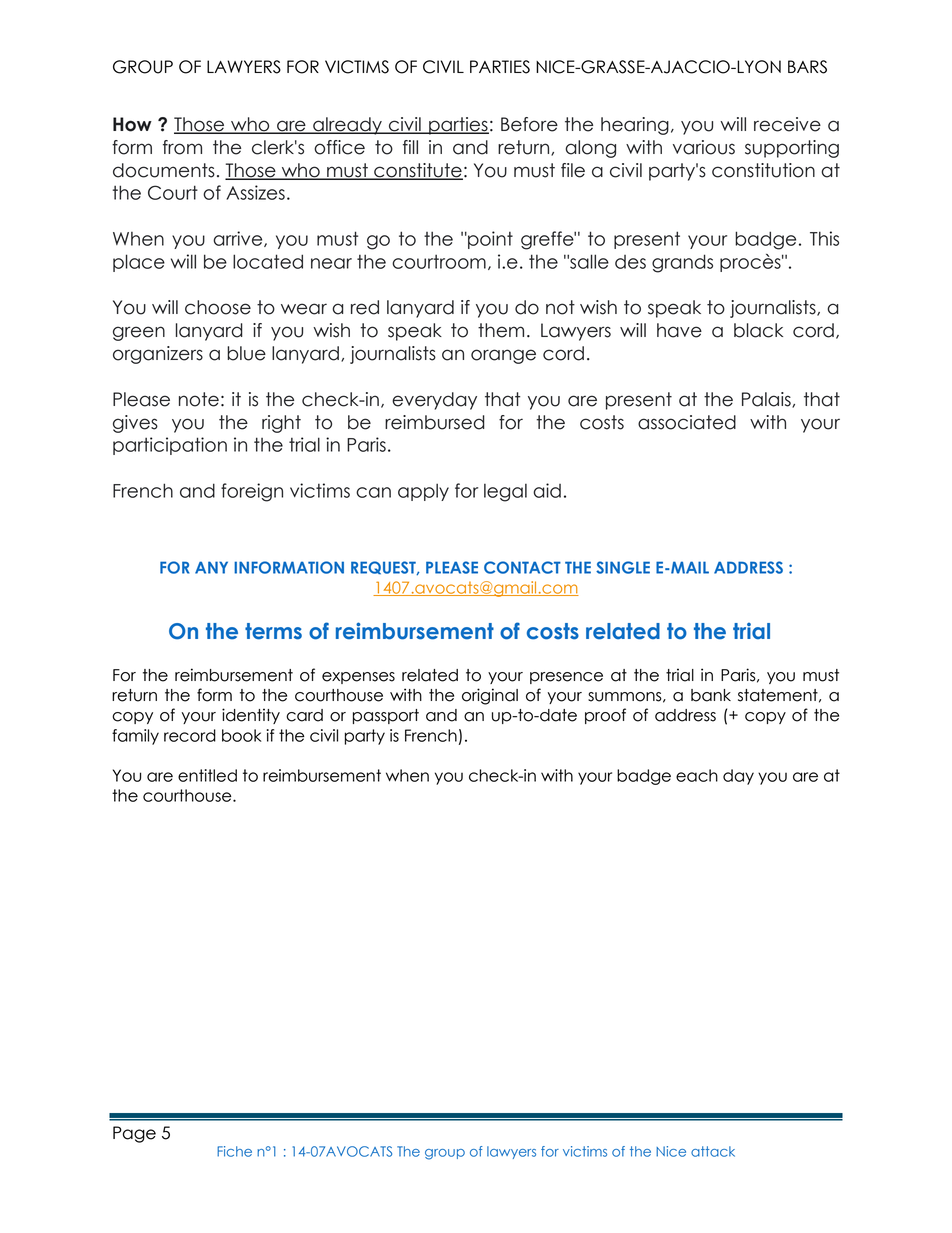 The height and width of the screenshot is (1233, 952). What do you see at coordinates (767, 400) in the screenshot?
I see `Palais` at bounding box center [767, 400].
